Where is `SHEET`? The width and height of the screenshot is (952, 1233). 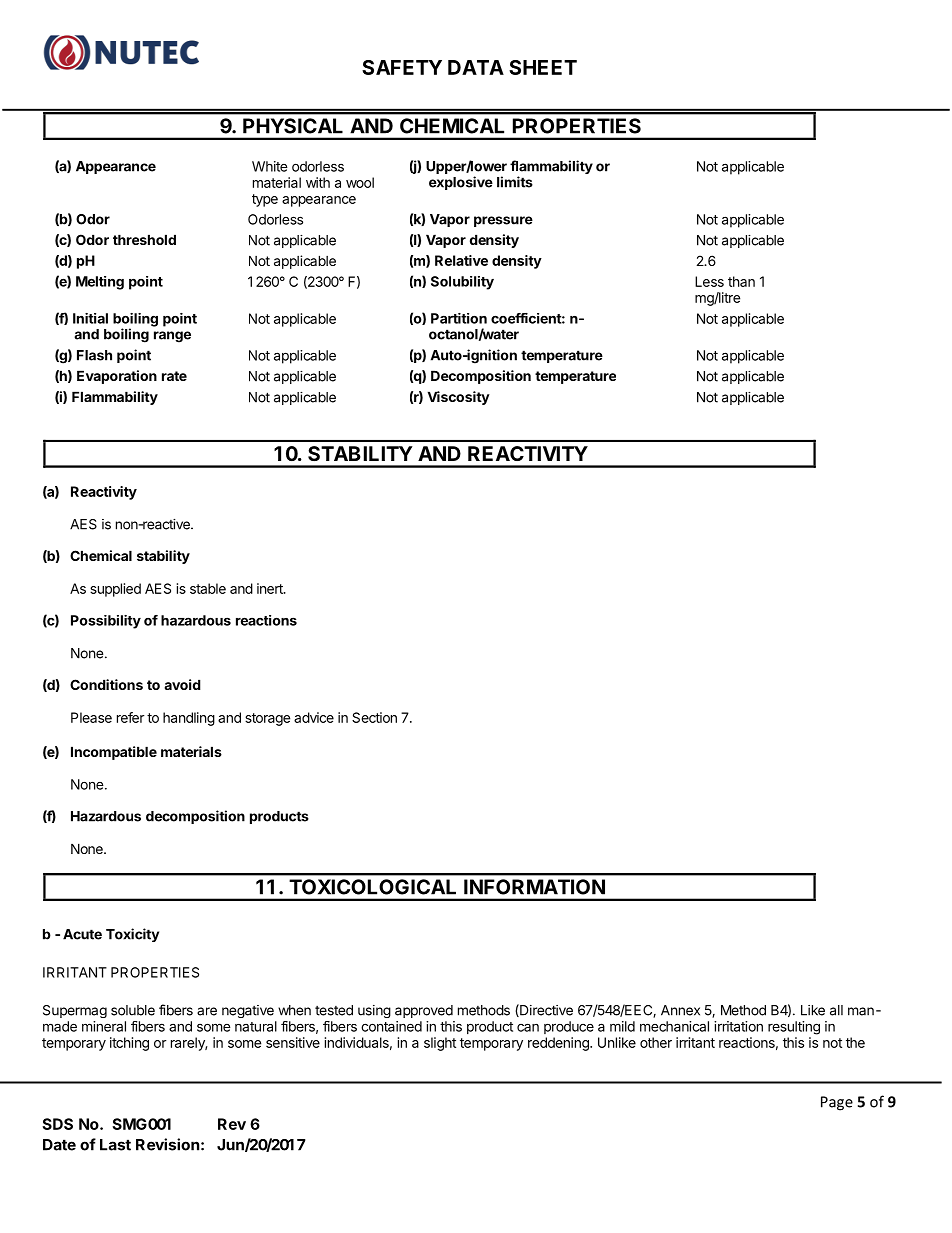 SHEET is located at coordinates (543, 67).
